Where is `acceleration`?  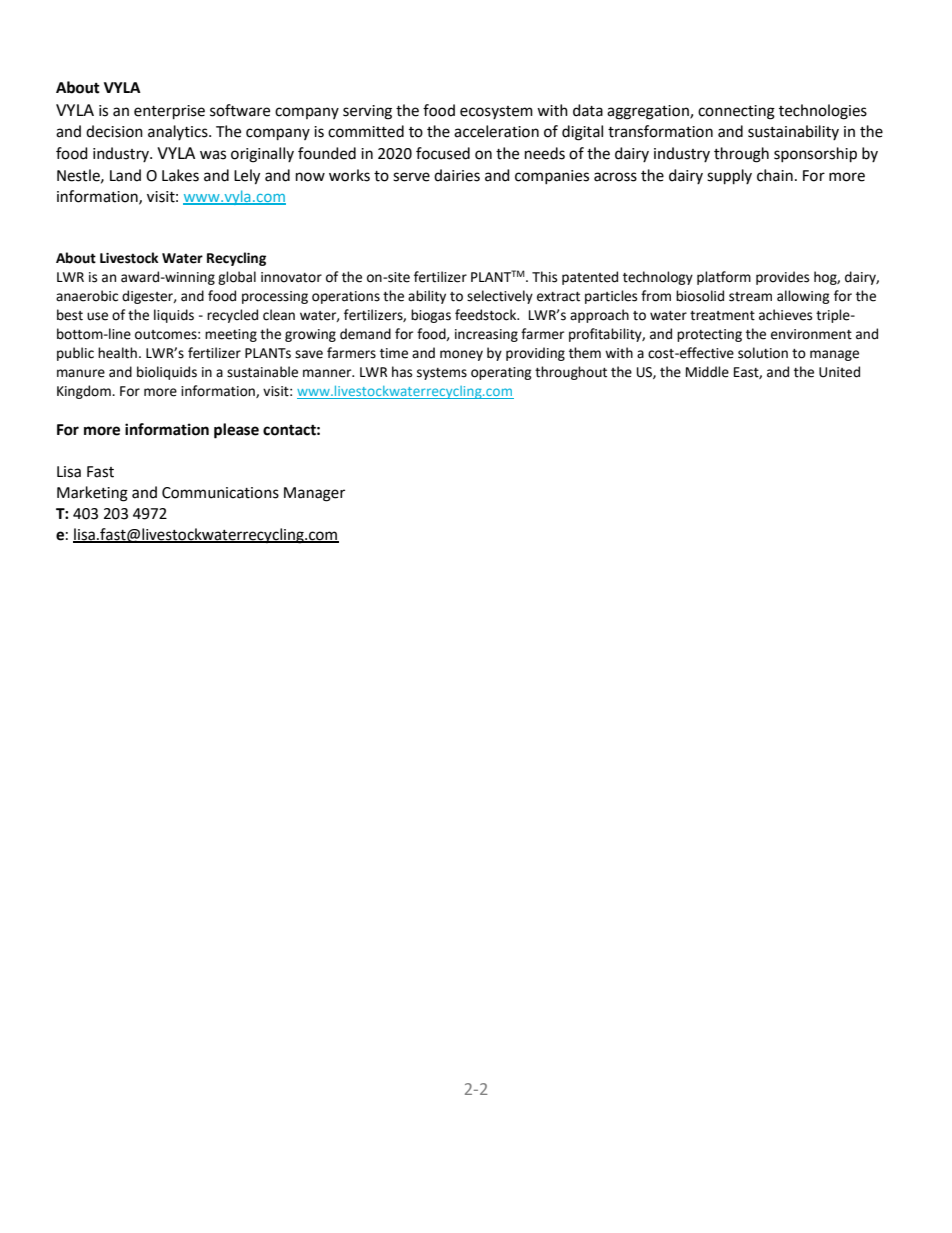 acceleration is located at coordinates (496, 131).
